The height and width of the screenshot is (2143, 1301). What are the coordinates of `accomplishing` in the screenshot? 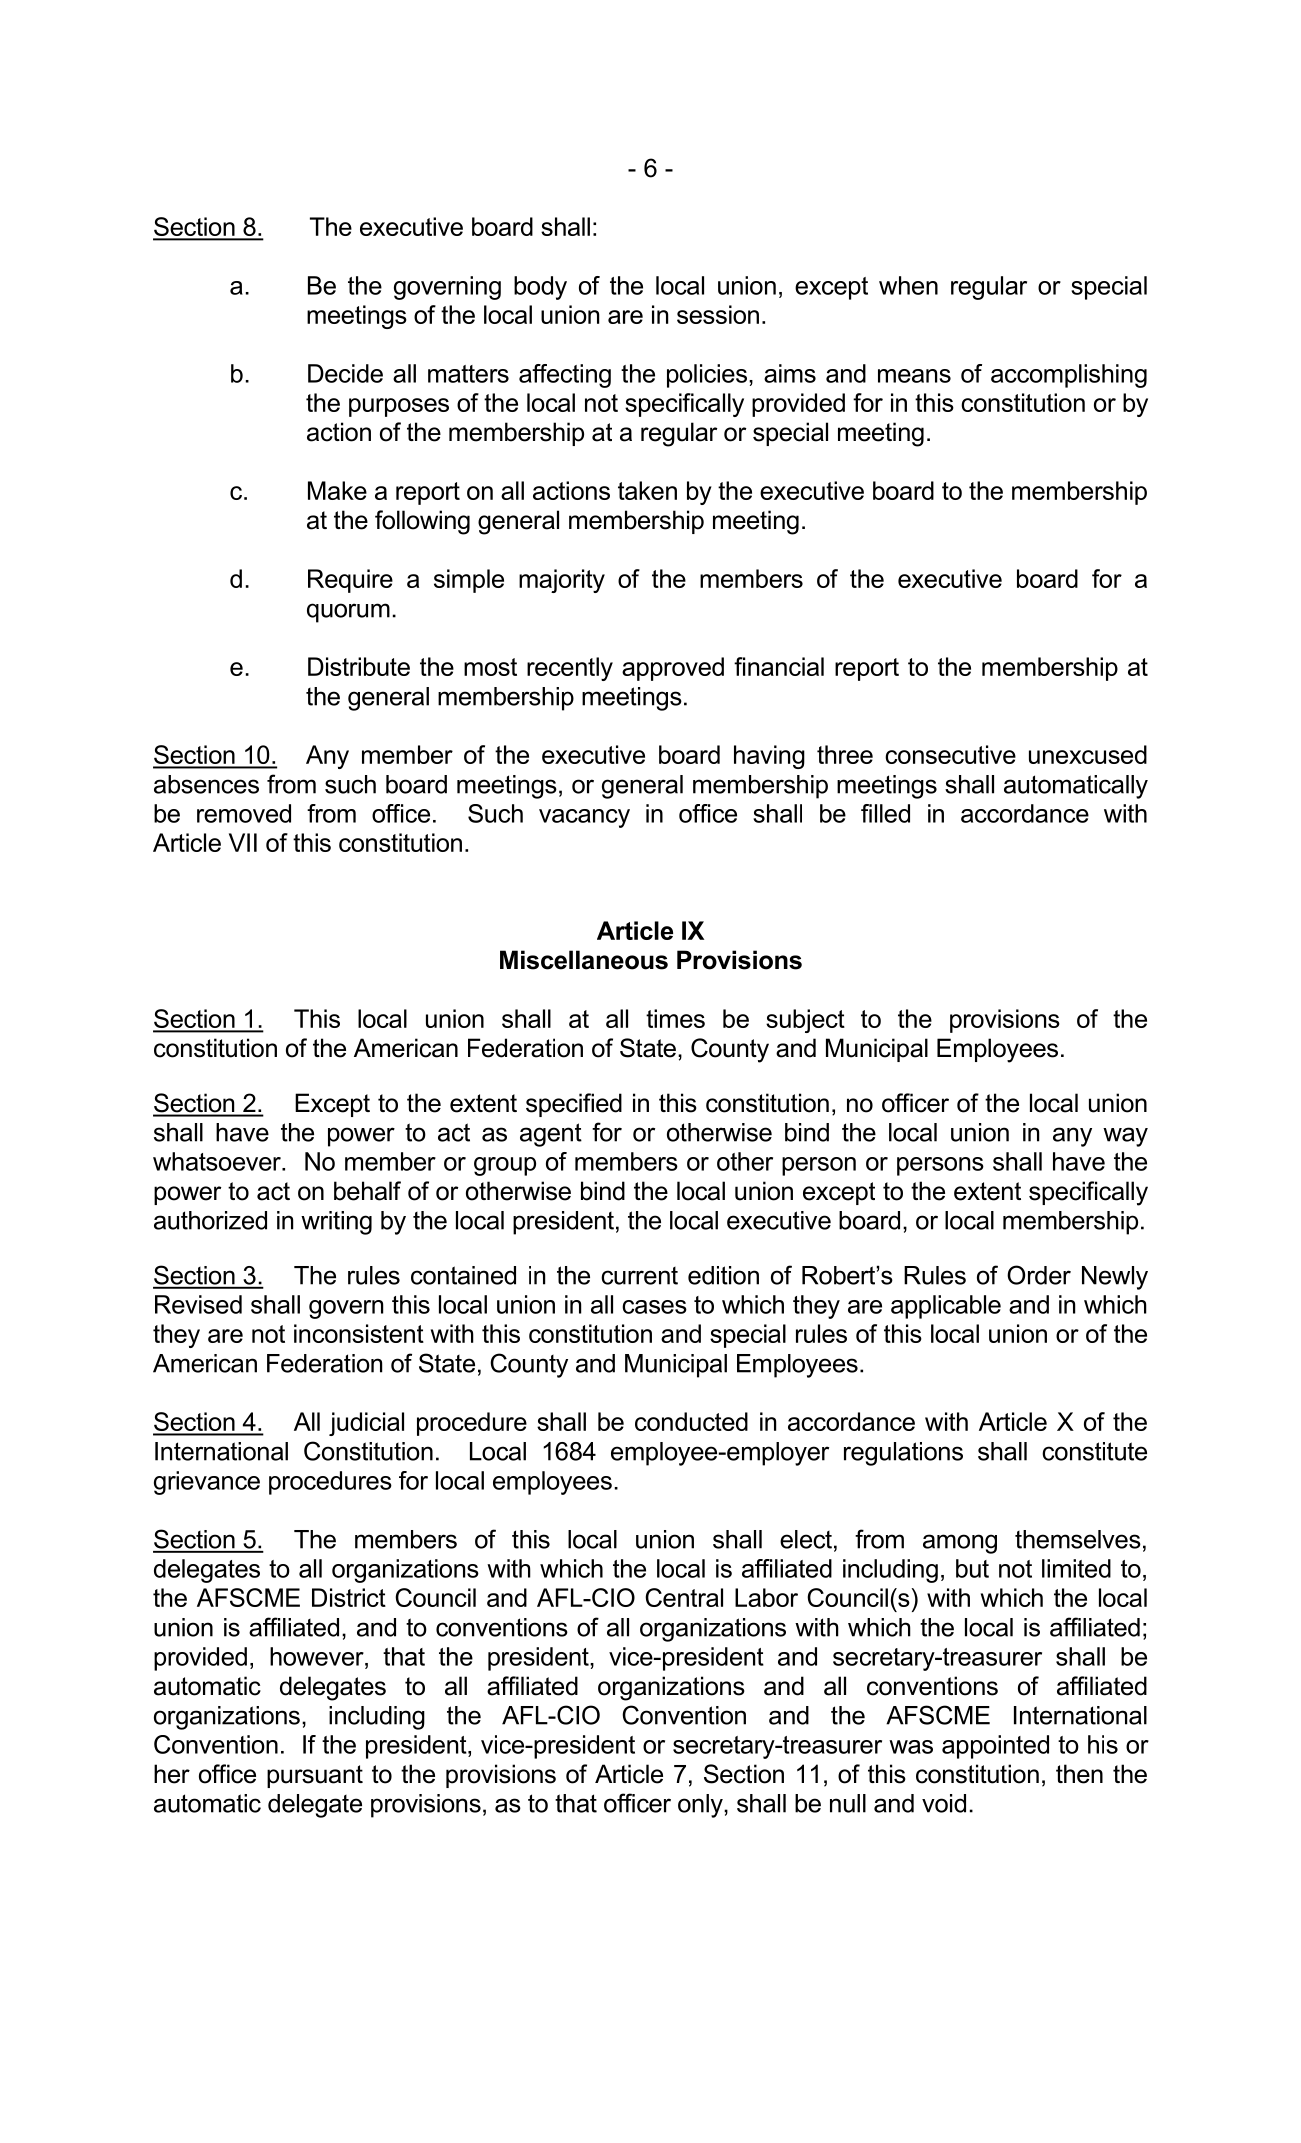 It's located at (1069, 376).
